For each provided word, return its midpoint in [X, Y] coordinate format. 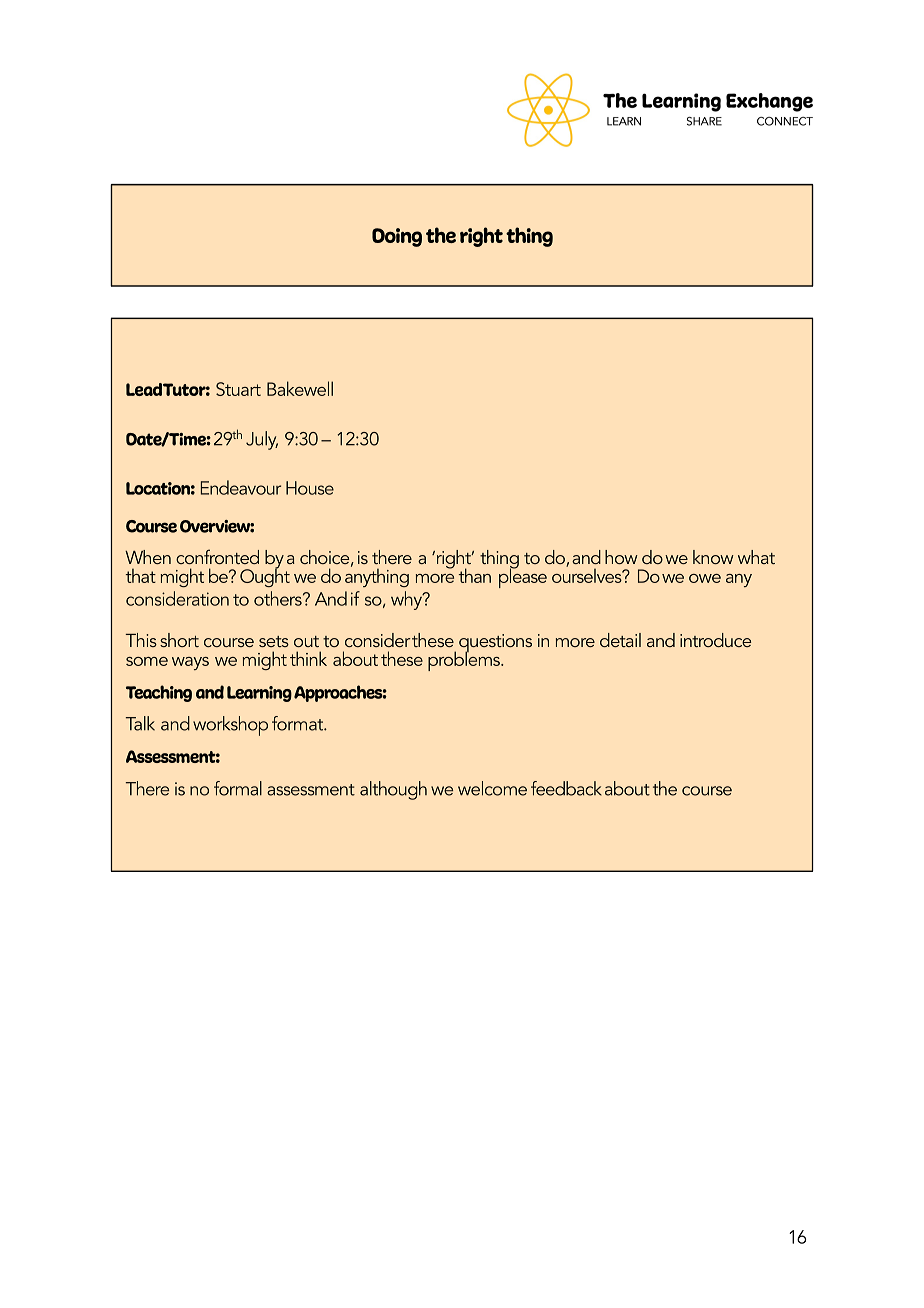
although [393, 790]
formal [238, 788]
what [756, 557]
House [310, 488]
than [474, 575]
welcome [492, 788]
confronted [217, 556]
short [179, 640]
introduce [715, 640]
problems [465, 660]
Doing [397, 237]
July [262, 440]
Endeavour [241, 487]
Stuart [238, 389]
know [713, 557]
